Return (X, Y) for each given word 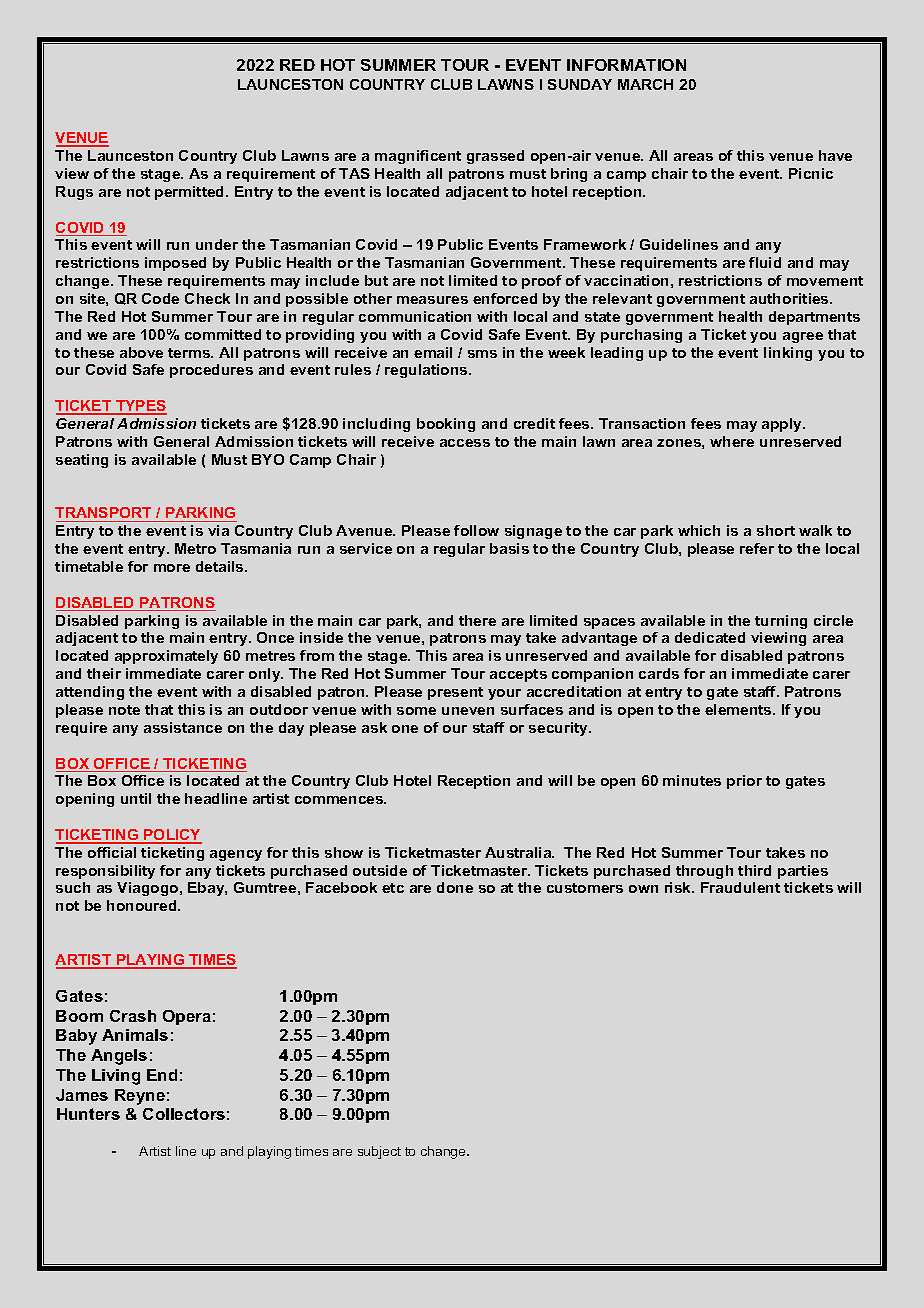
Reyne (140, 1097)
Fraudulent (740, 887)
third (754, 870)
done (455, 887)
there (477, 620)
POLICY (172, 836)
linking (788, 354)
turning (781, 622)
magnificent (418, 157)
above (141, 352)
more (172, 568)
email (433, 352)
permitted (191, 193)
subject (379, 1152)
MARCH (645, 84)
